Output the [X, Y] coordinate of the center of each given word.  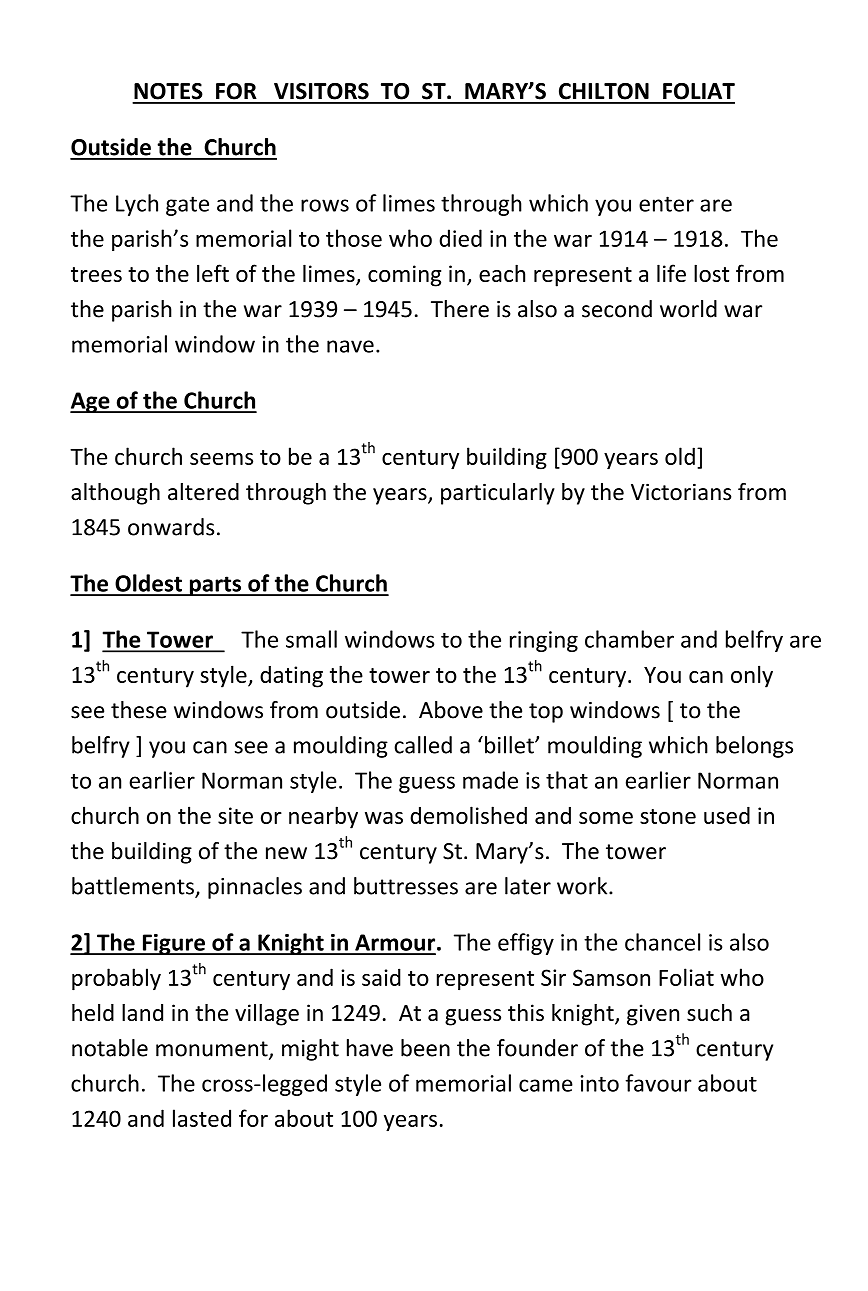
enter [666, 204]
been [425, 1048]
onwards [171, 527]
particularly [498, 494]
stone [668, 816]
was [384, 818]
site [235, 815]
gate [187, 206]
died [460, 238]
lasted [202, 1118]
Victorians [681, 492]
